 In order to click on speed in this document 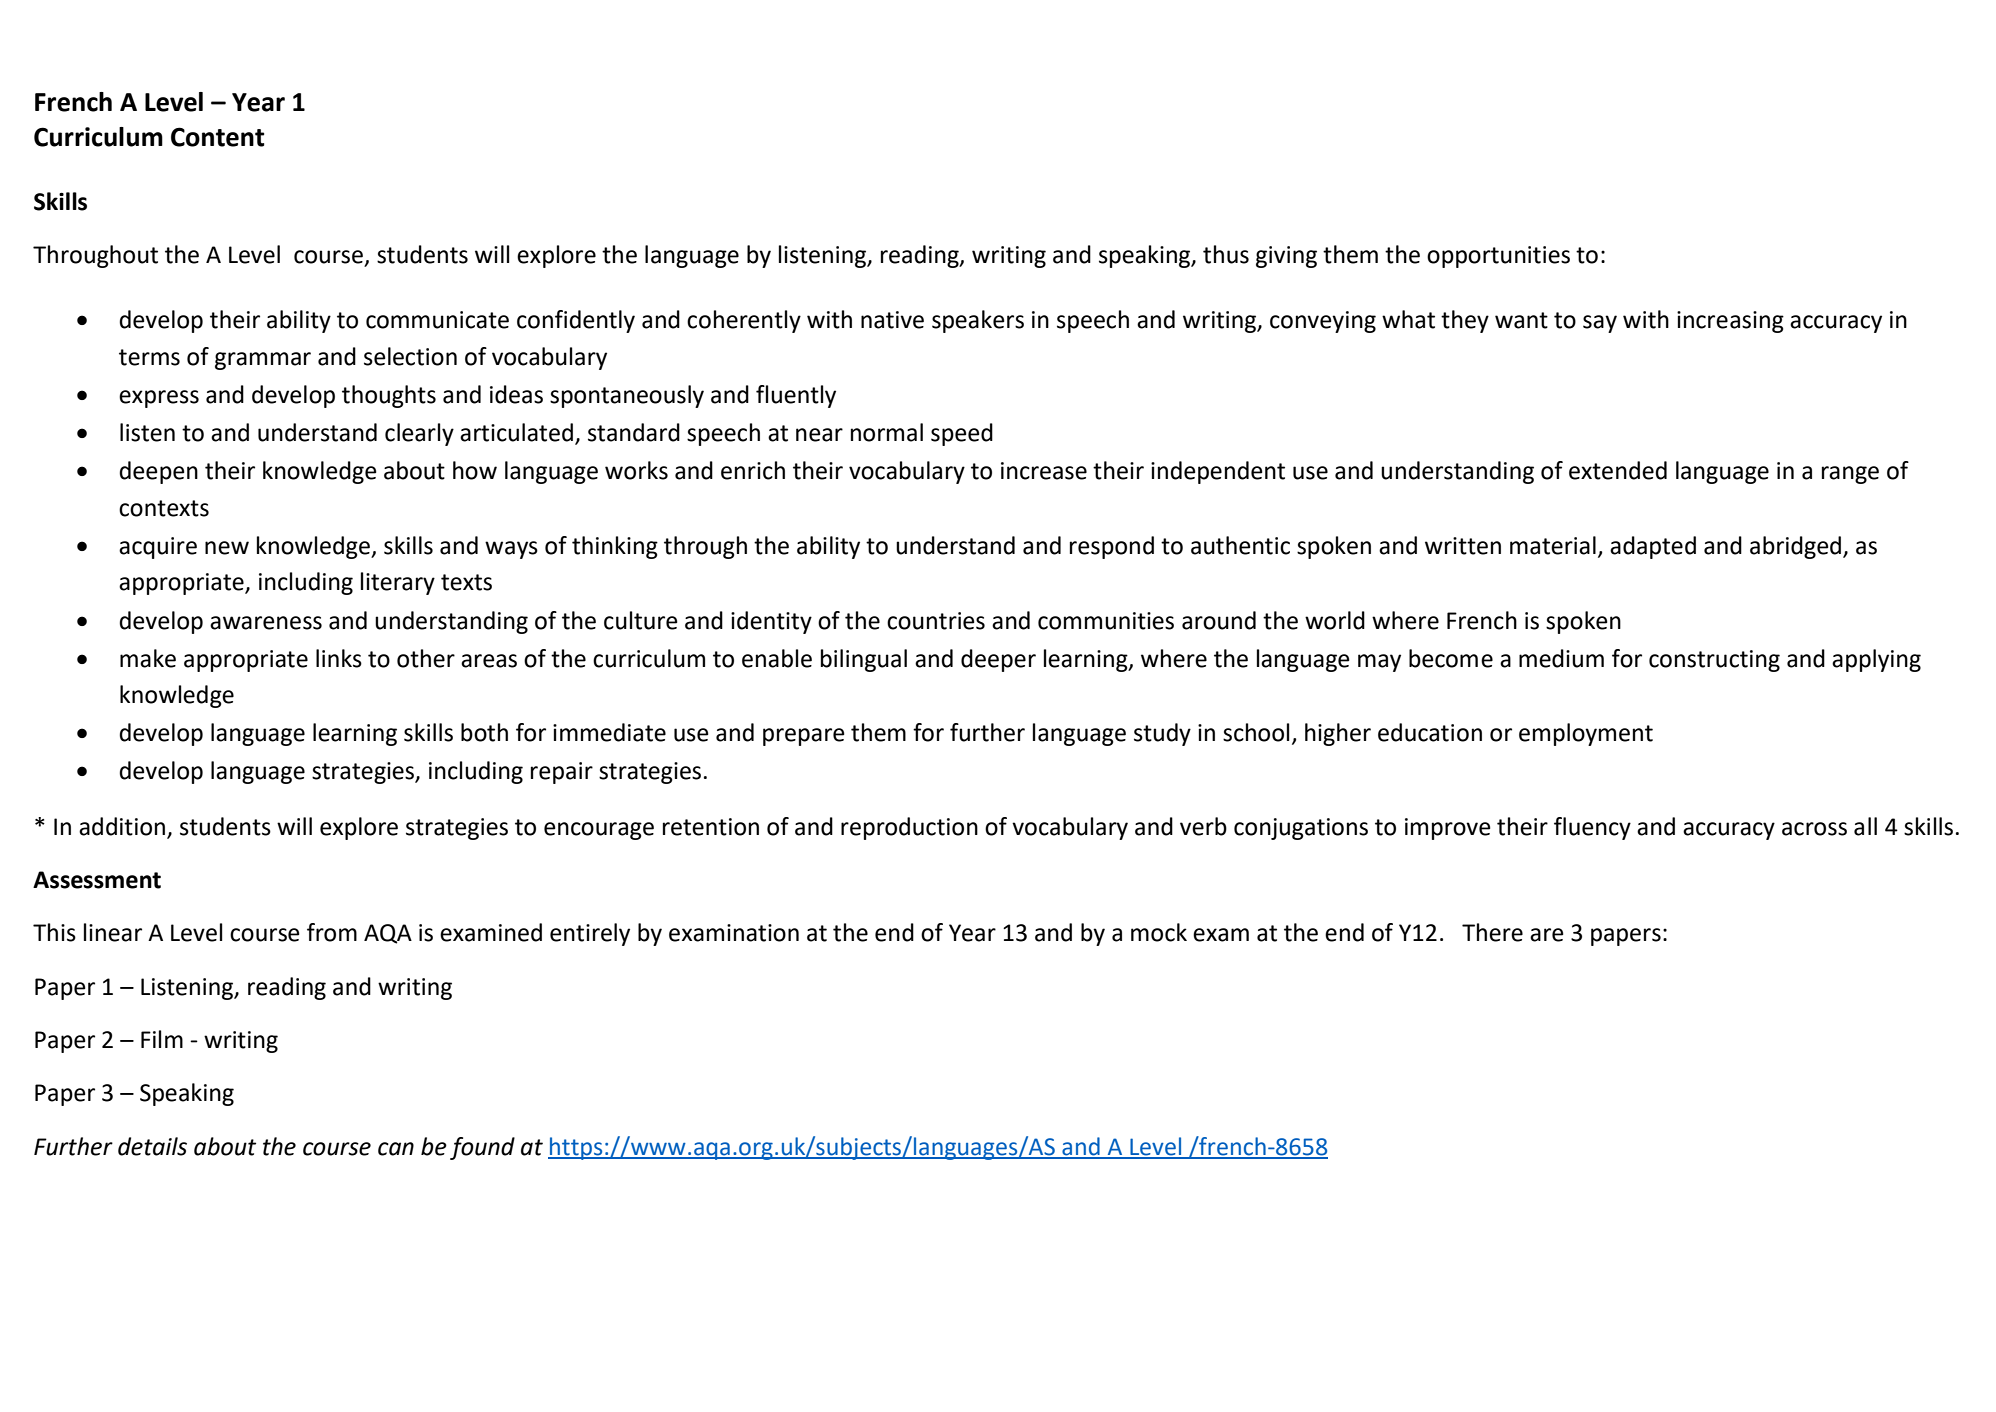, I will do `click(962, 434)`.
